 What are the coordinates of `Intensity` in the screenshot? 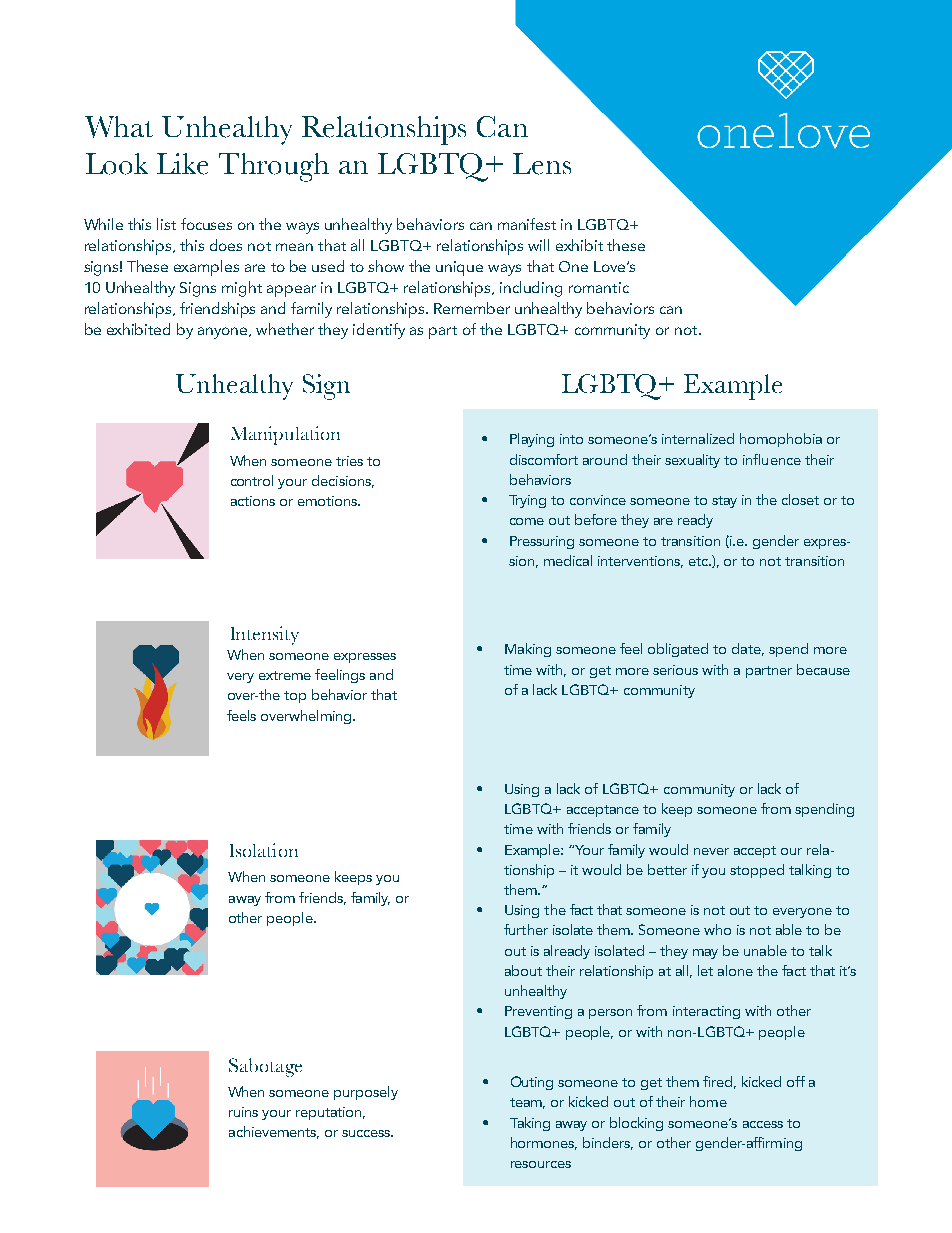 It's located at (265, 635).
